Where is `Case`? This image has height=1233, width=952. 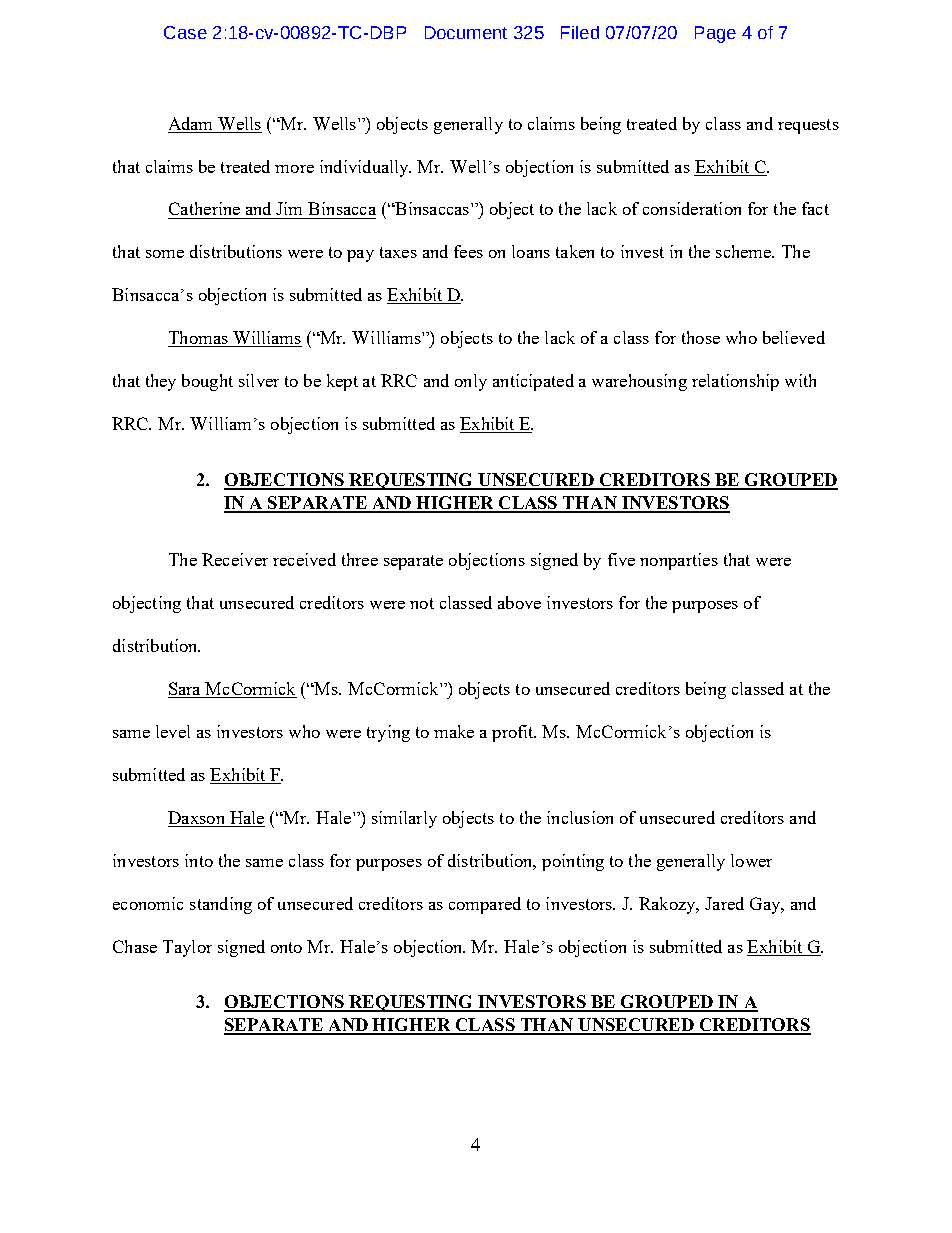
Case is located at coordinates (185, 32).
